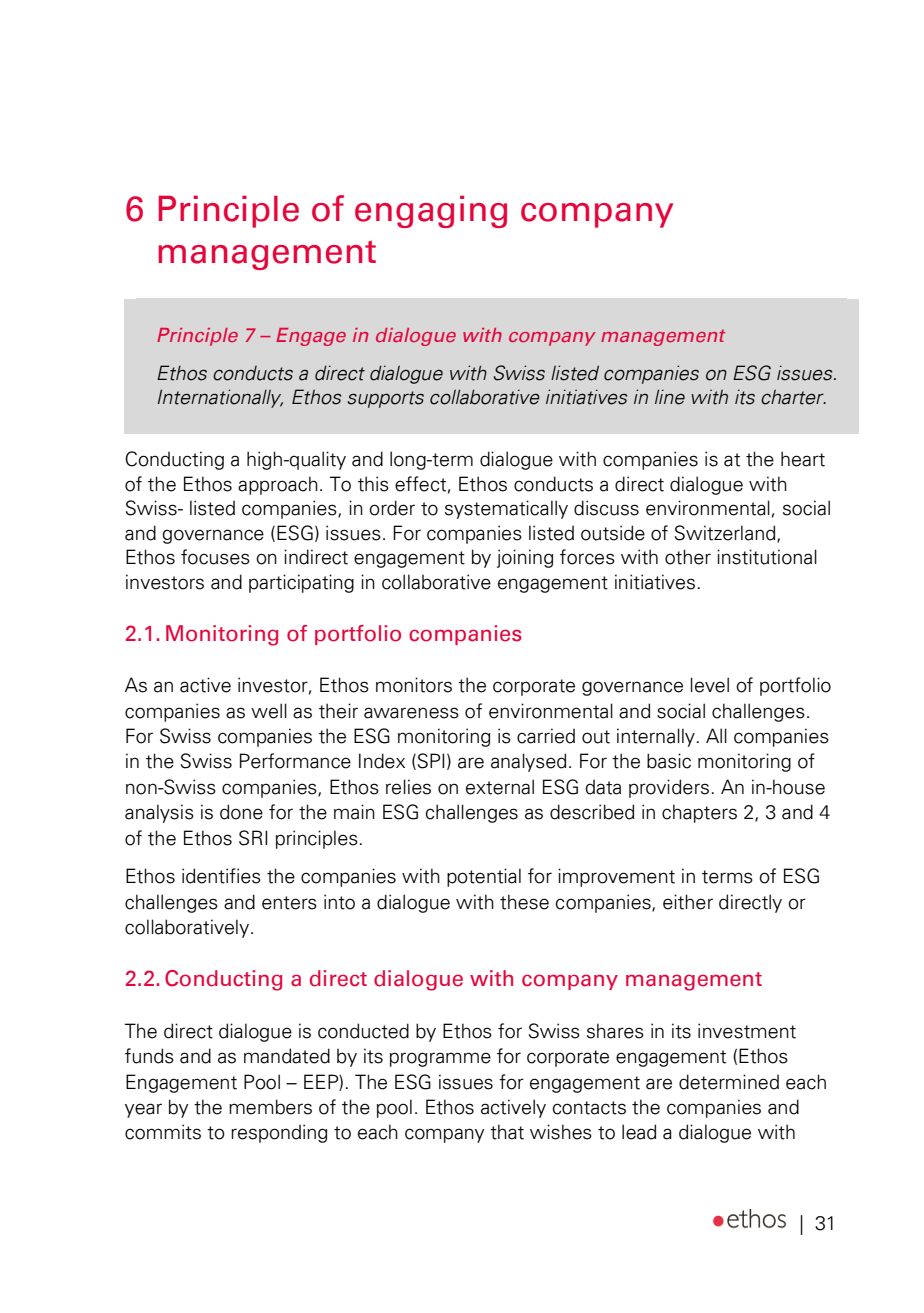  What do you see at coordinates (270, 1107) in the screenshot?
I see `members` at bounding box center [270, 1107].
